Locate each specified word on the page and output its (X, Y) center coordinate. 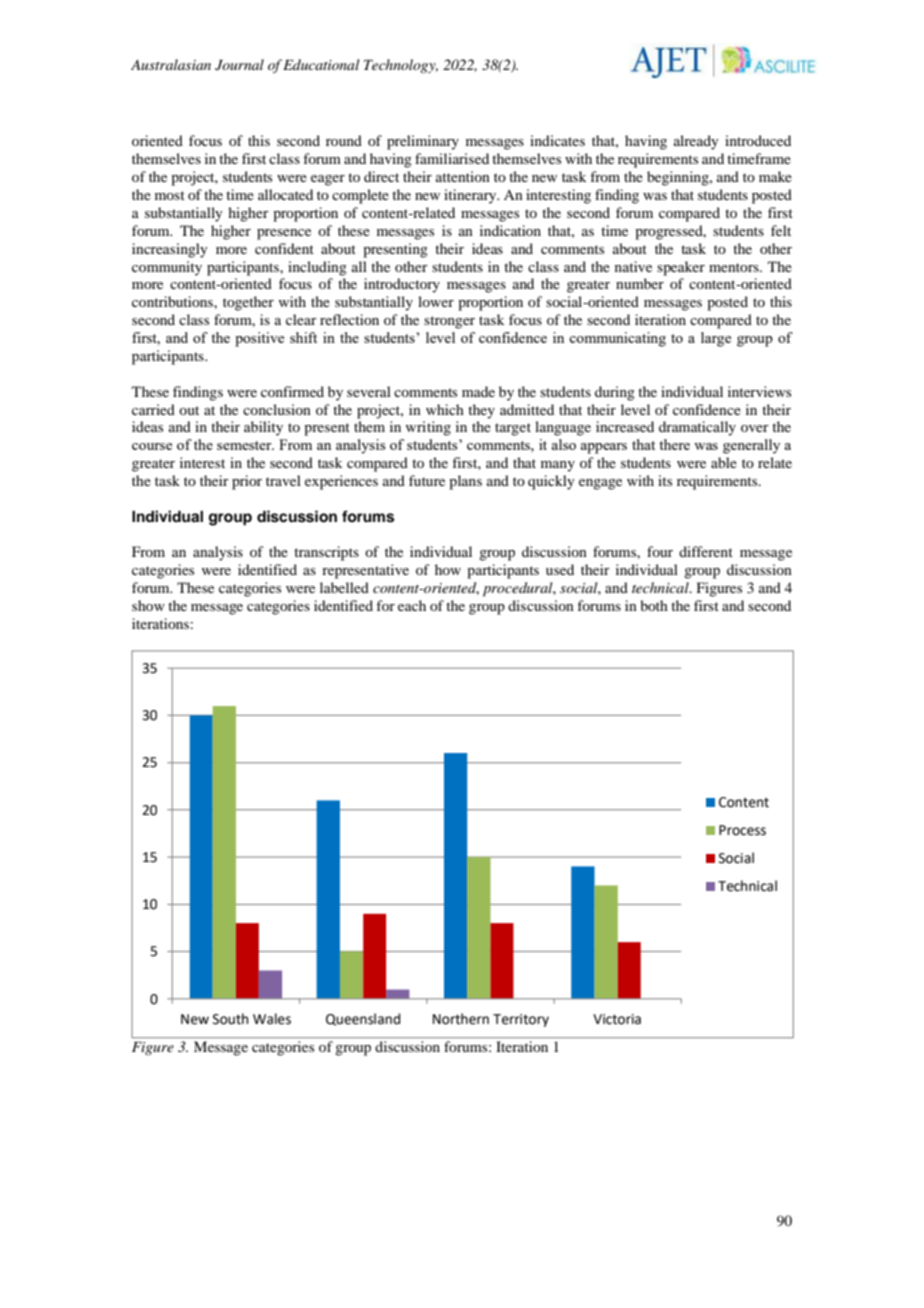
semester (245, 445)
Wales (272, 1019)
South (230, 1019)
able (724, 462)
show (148, 605)
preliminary (423, 142)
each (412, 605)
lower (436, 301)
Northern (461, 1019)
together (248, 303)
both (654, 605)
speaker (681, 268)
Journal (239, 65)
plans (465, 482)
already (696, 142)
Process (742, 830)
